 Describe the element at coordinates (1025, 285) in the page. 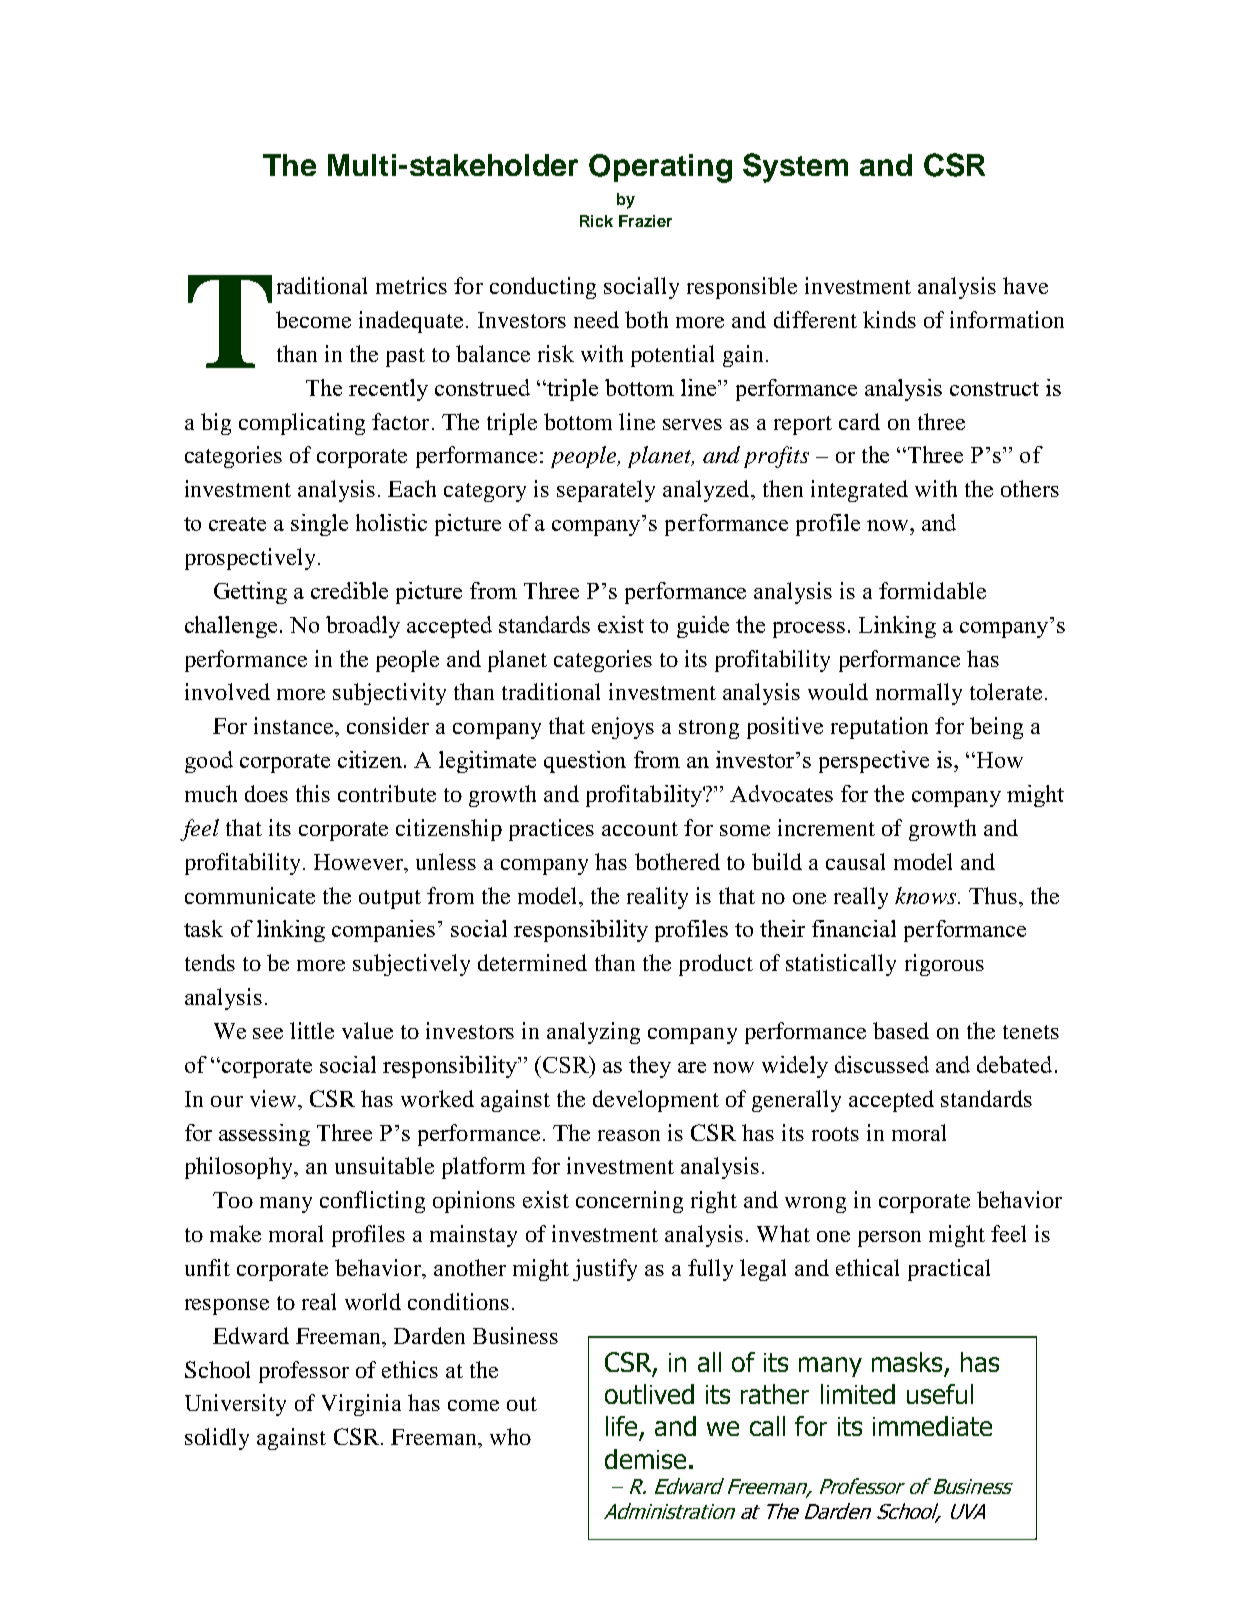

I see `have` at that location.
